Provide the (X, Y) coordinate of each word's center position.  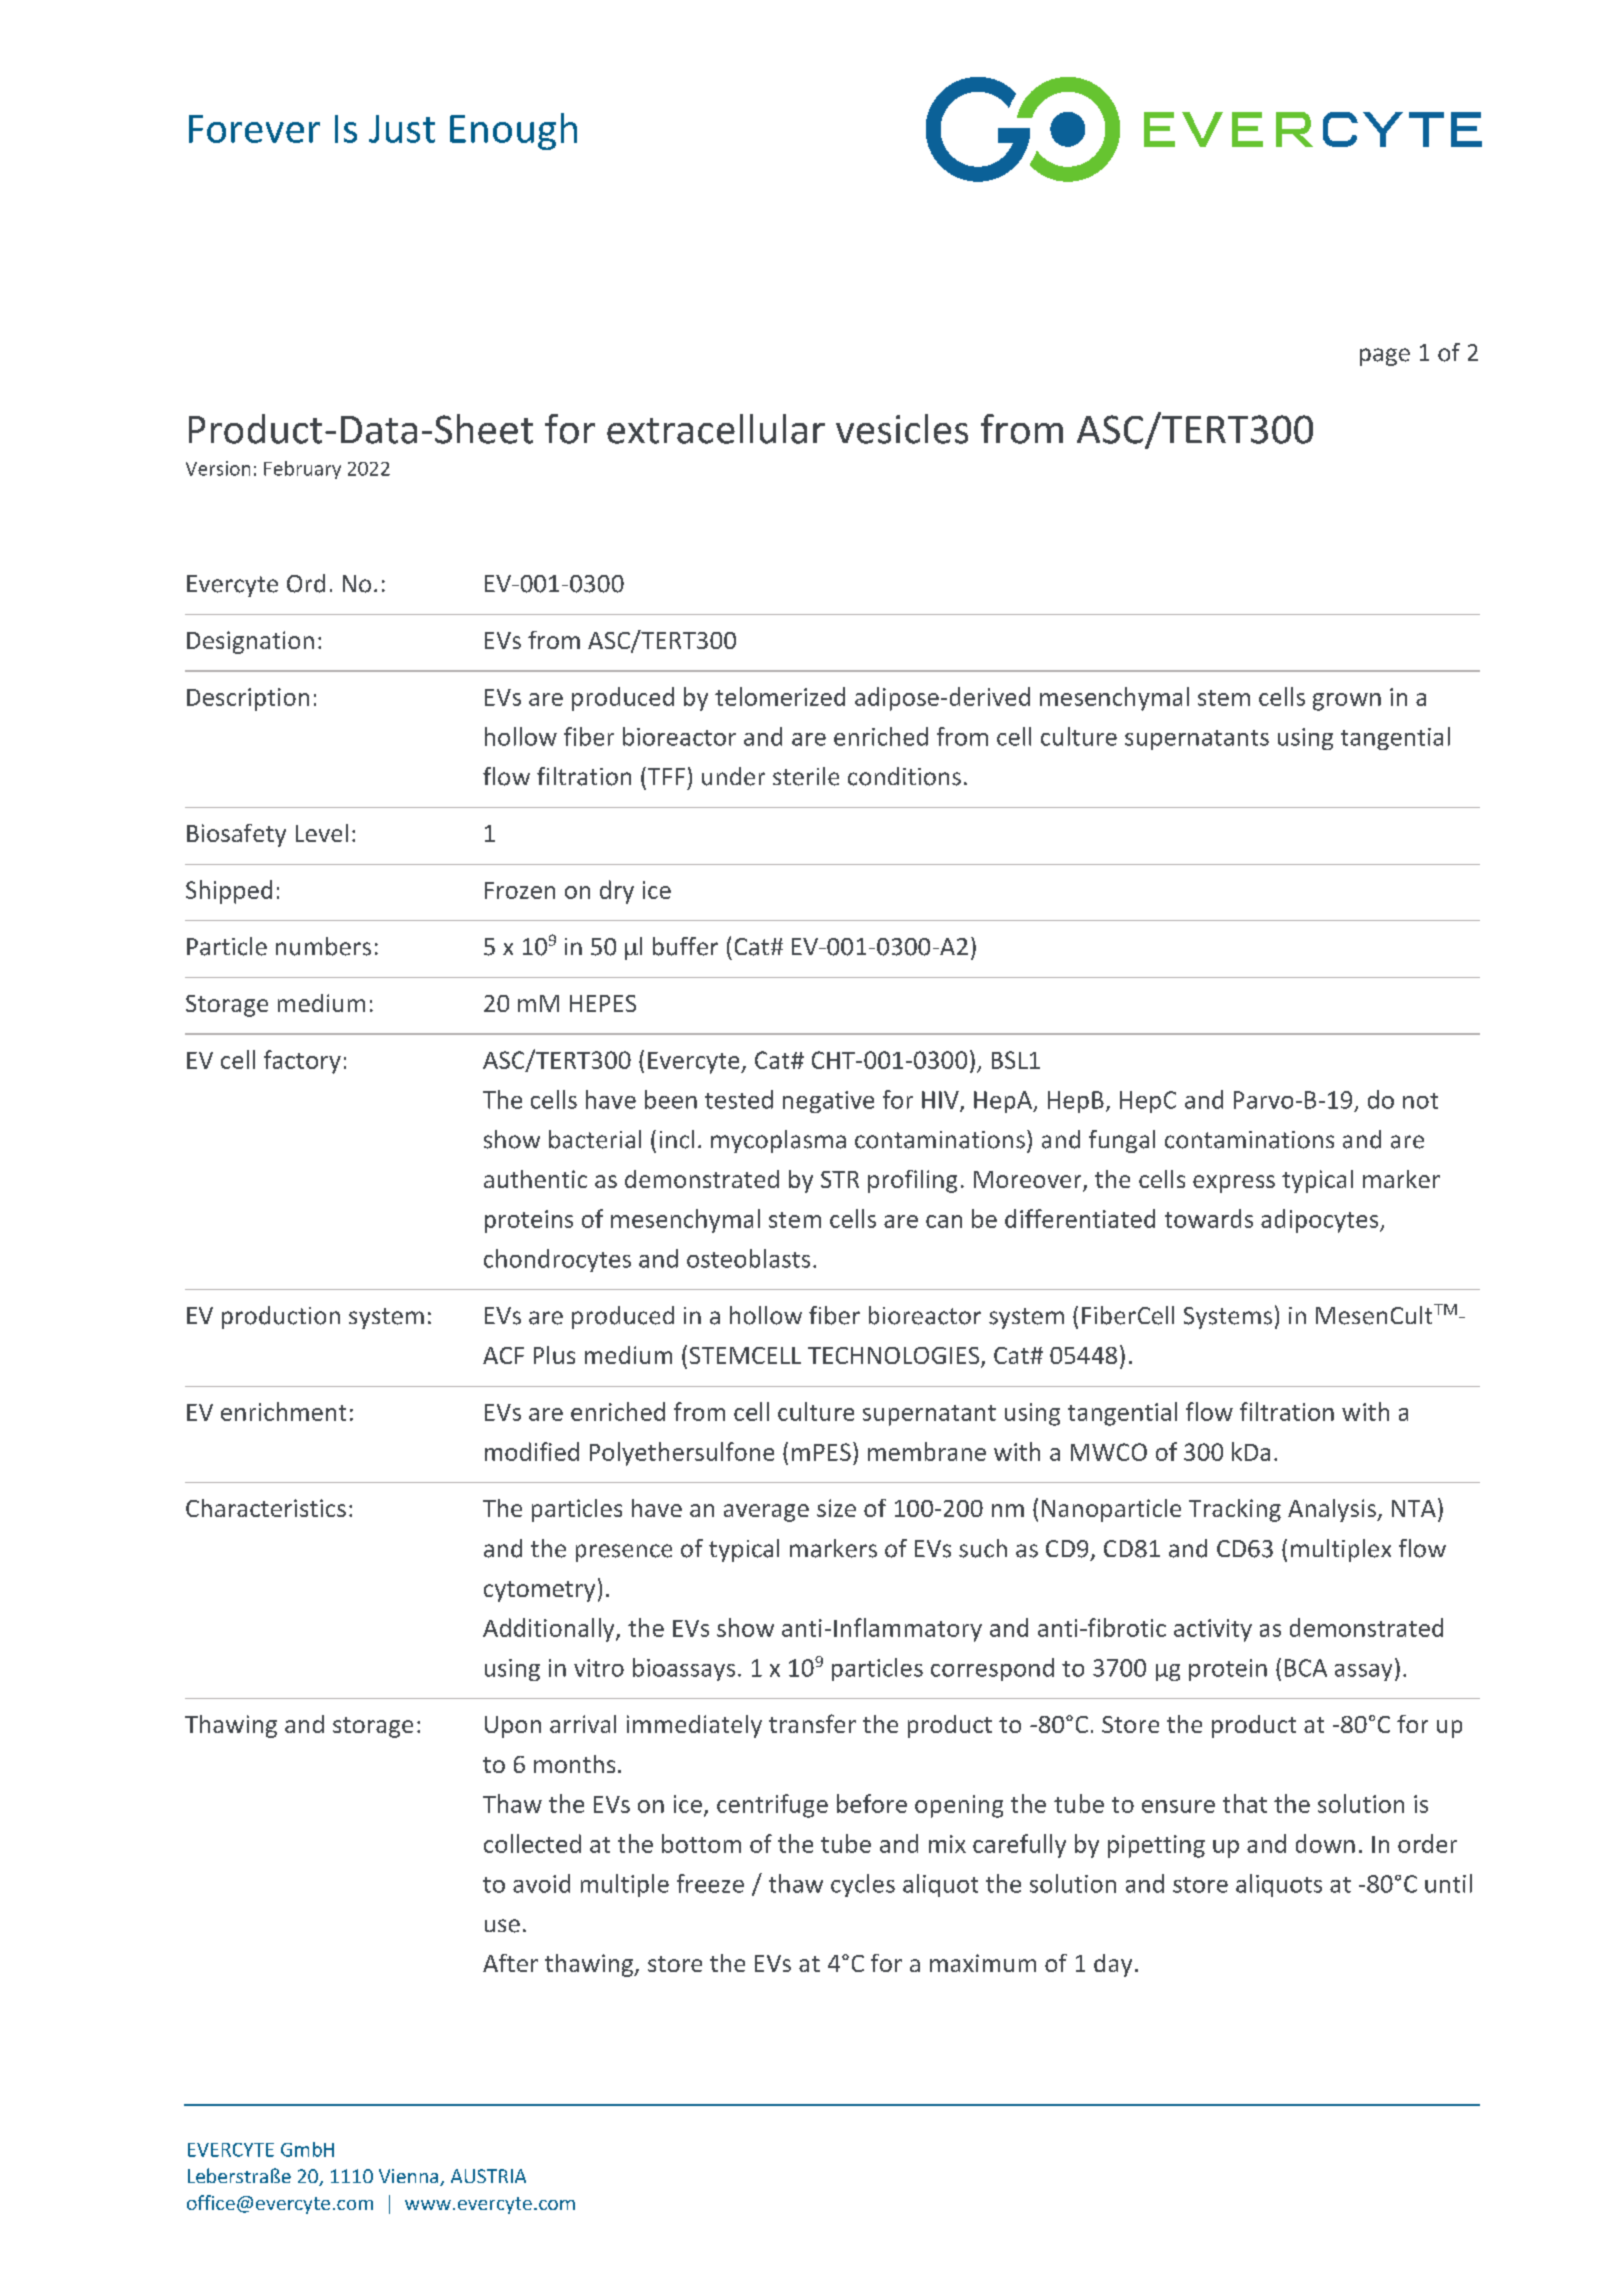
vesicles (902, 429)
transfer (812, 1723)
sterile (806, 776)
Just (402, 129)
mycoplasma (778, 1141)
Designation (250, 642)
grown (1347, 702)
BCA (1306, 1668)
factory (302, 1062)
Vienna (410, 2177)
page (1385, 357)
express (1234, 1184)
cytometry (539, 1591)
